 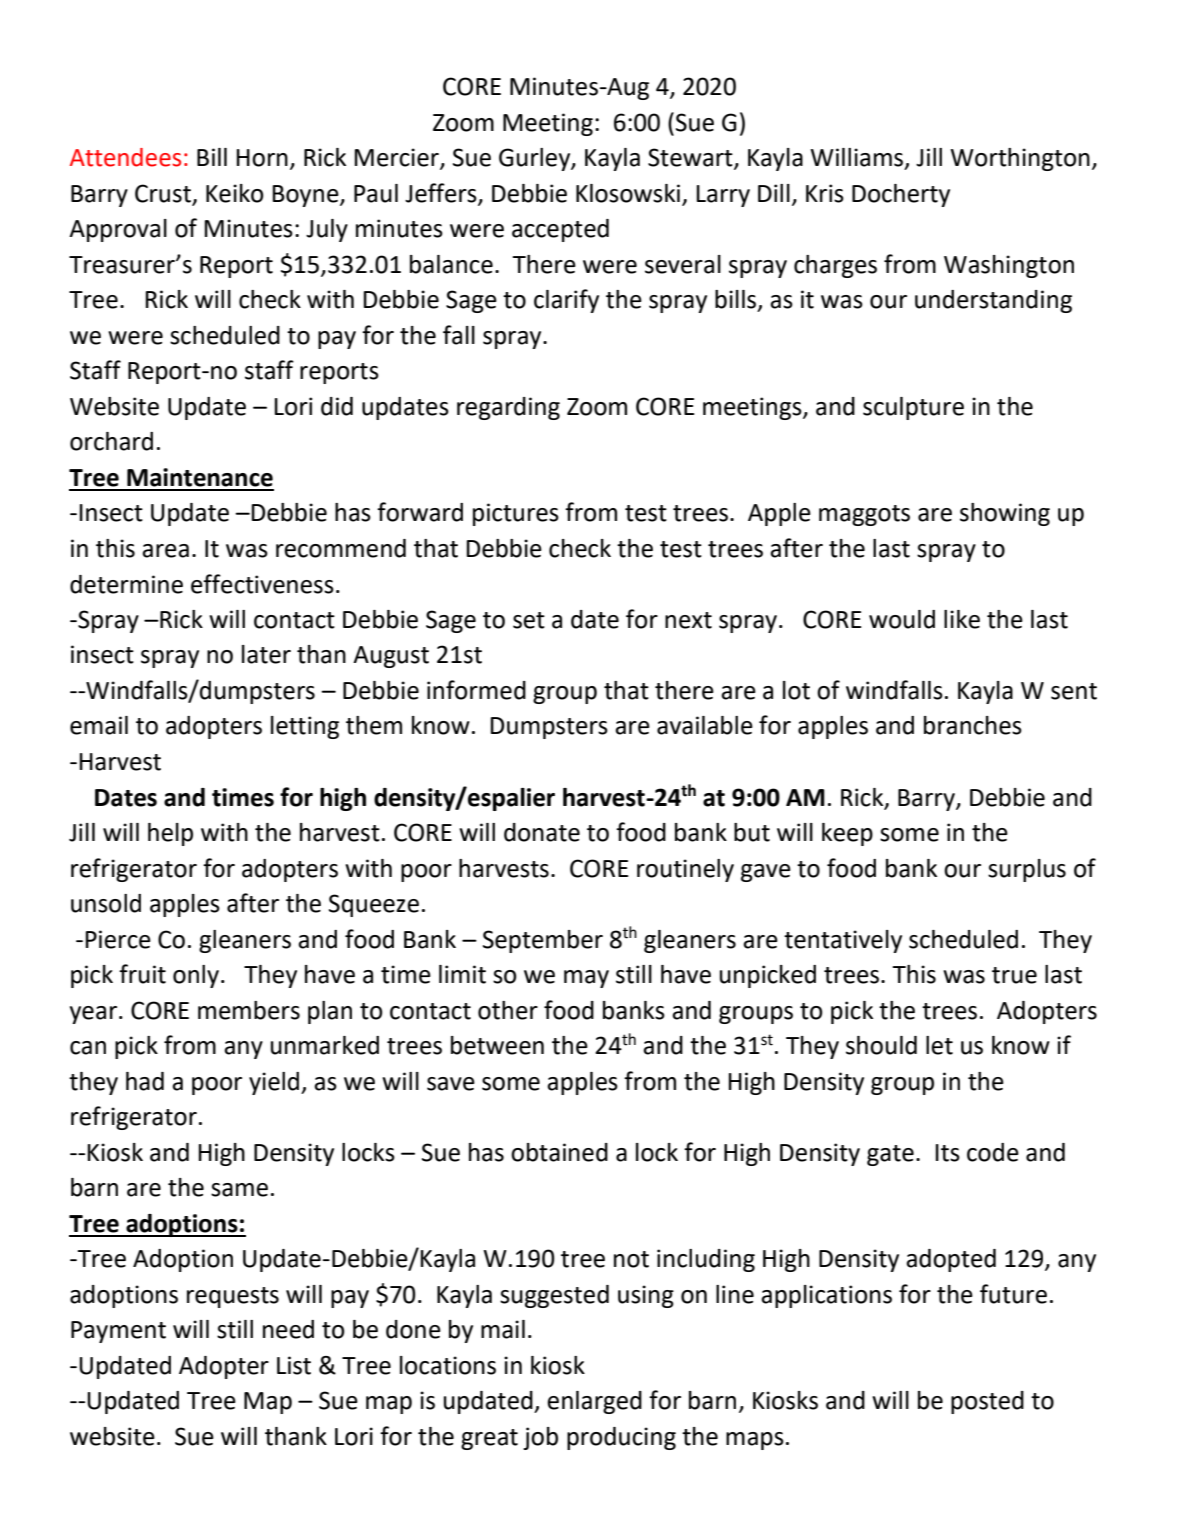 I want to click on List, so click(x=294, y=1365).
